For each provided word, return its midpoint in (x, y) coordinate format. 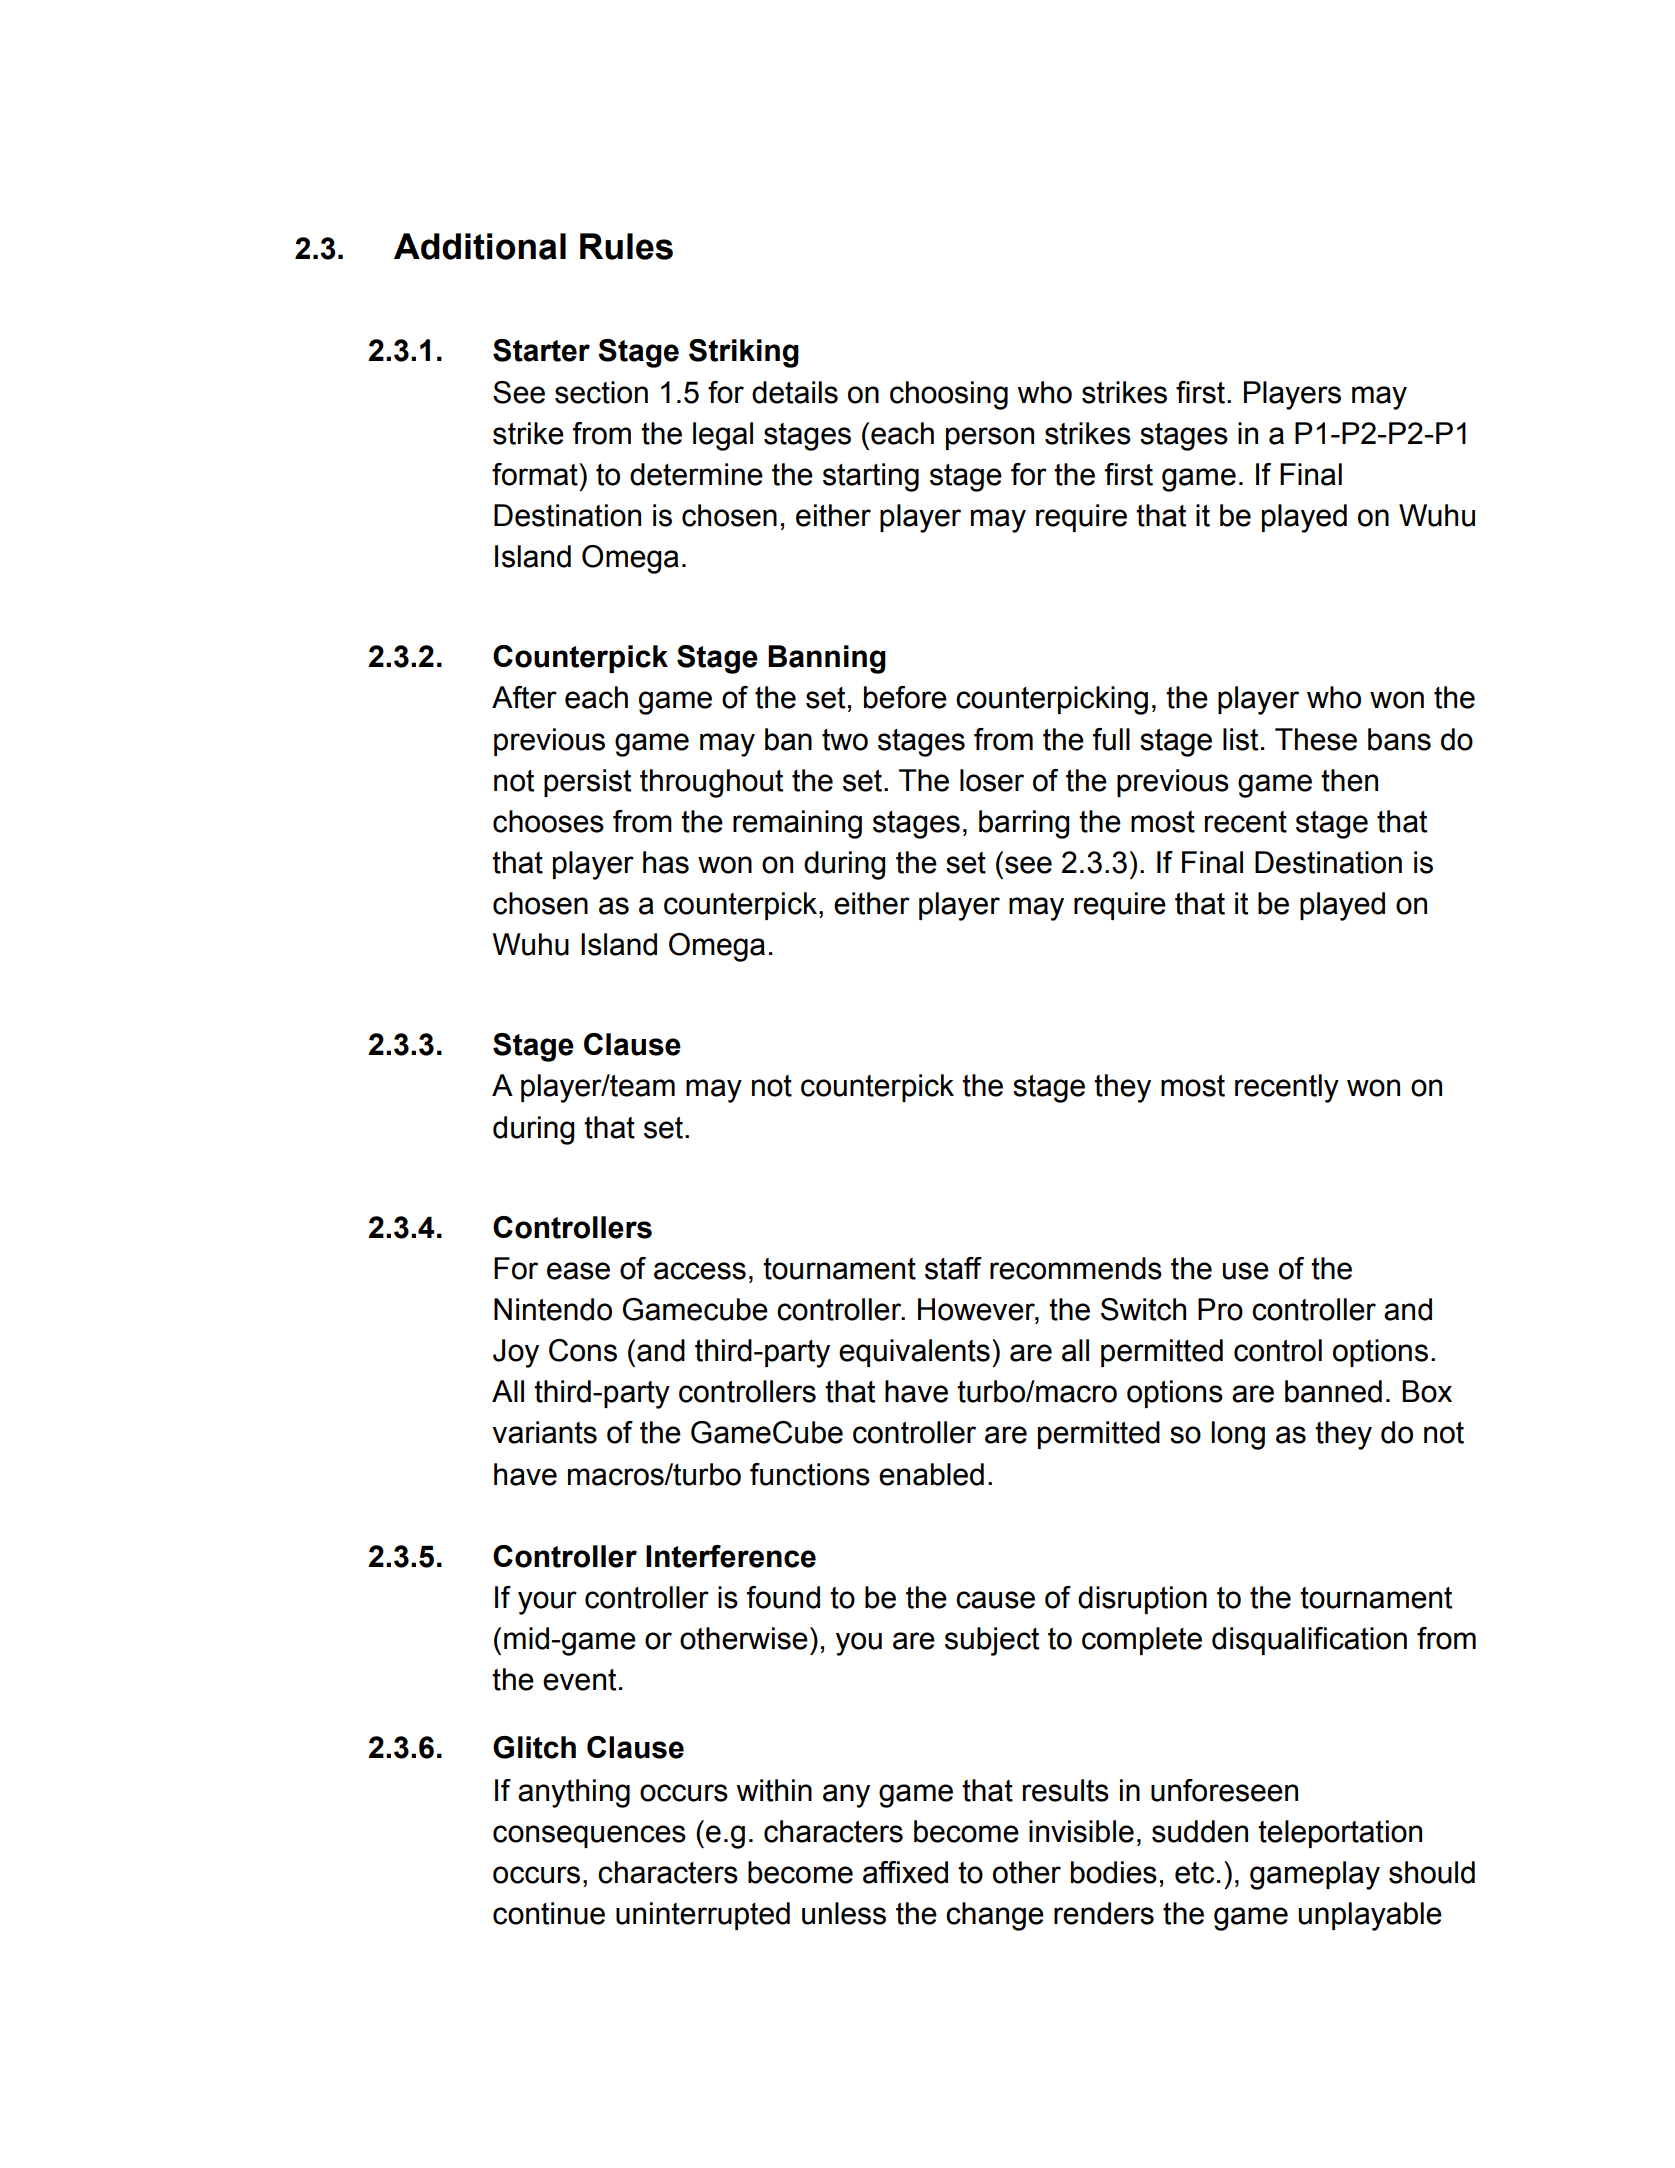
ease (578, 1271)
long (1238, 1435)
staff (953, 1268)
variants (544, 1432)
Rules (626, 246)
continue (549, 1913)
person (990, 438)
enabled (931, 1474)
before (905, 697)
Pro (1220, 1309)
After (524, 697)
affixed (905, 1872)
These (1316, 739)
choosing (949, 395)
